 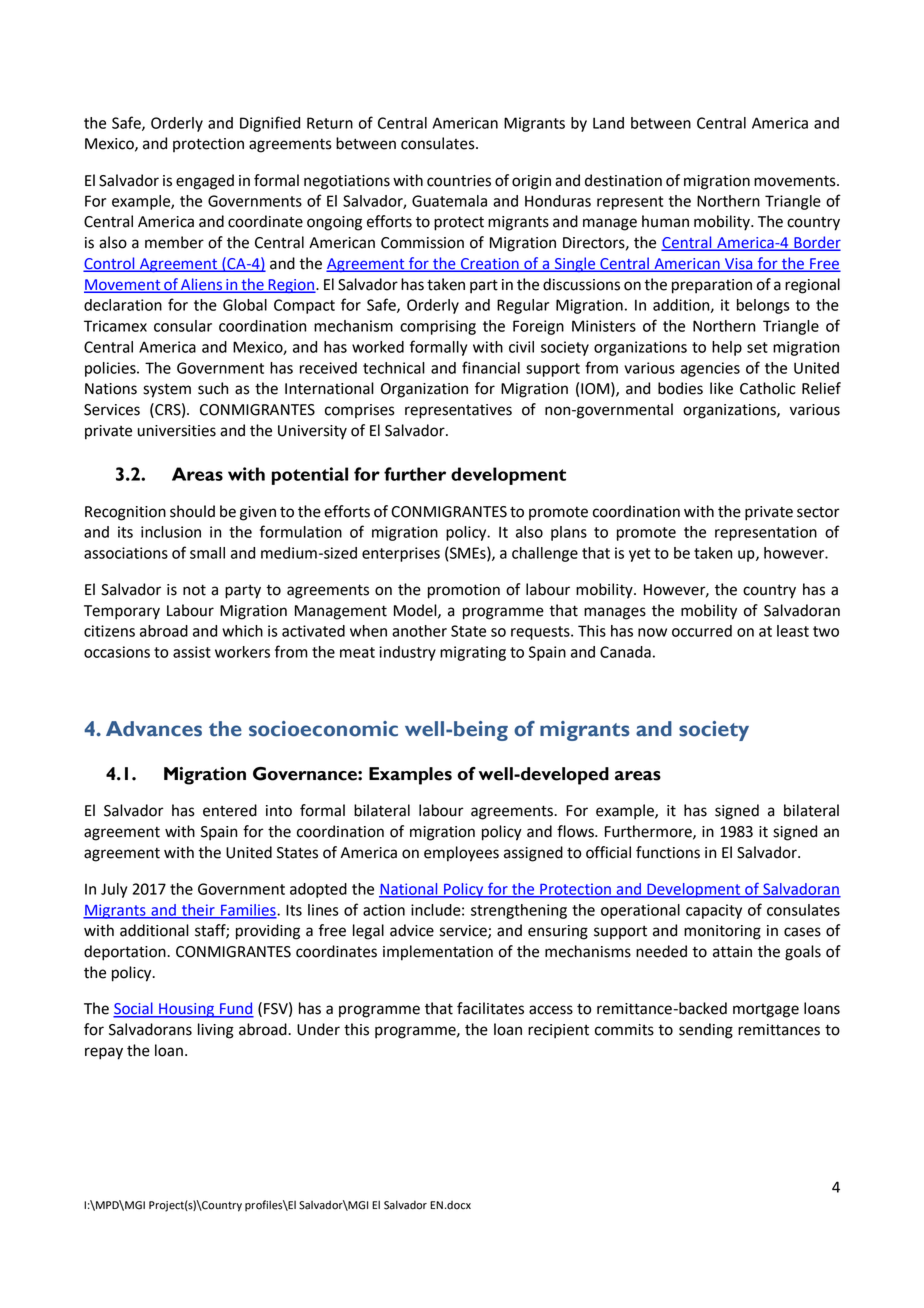 I want to click on employees, so click(x=461, y=854).
